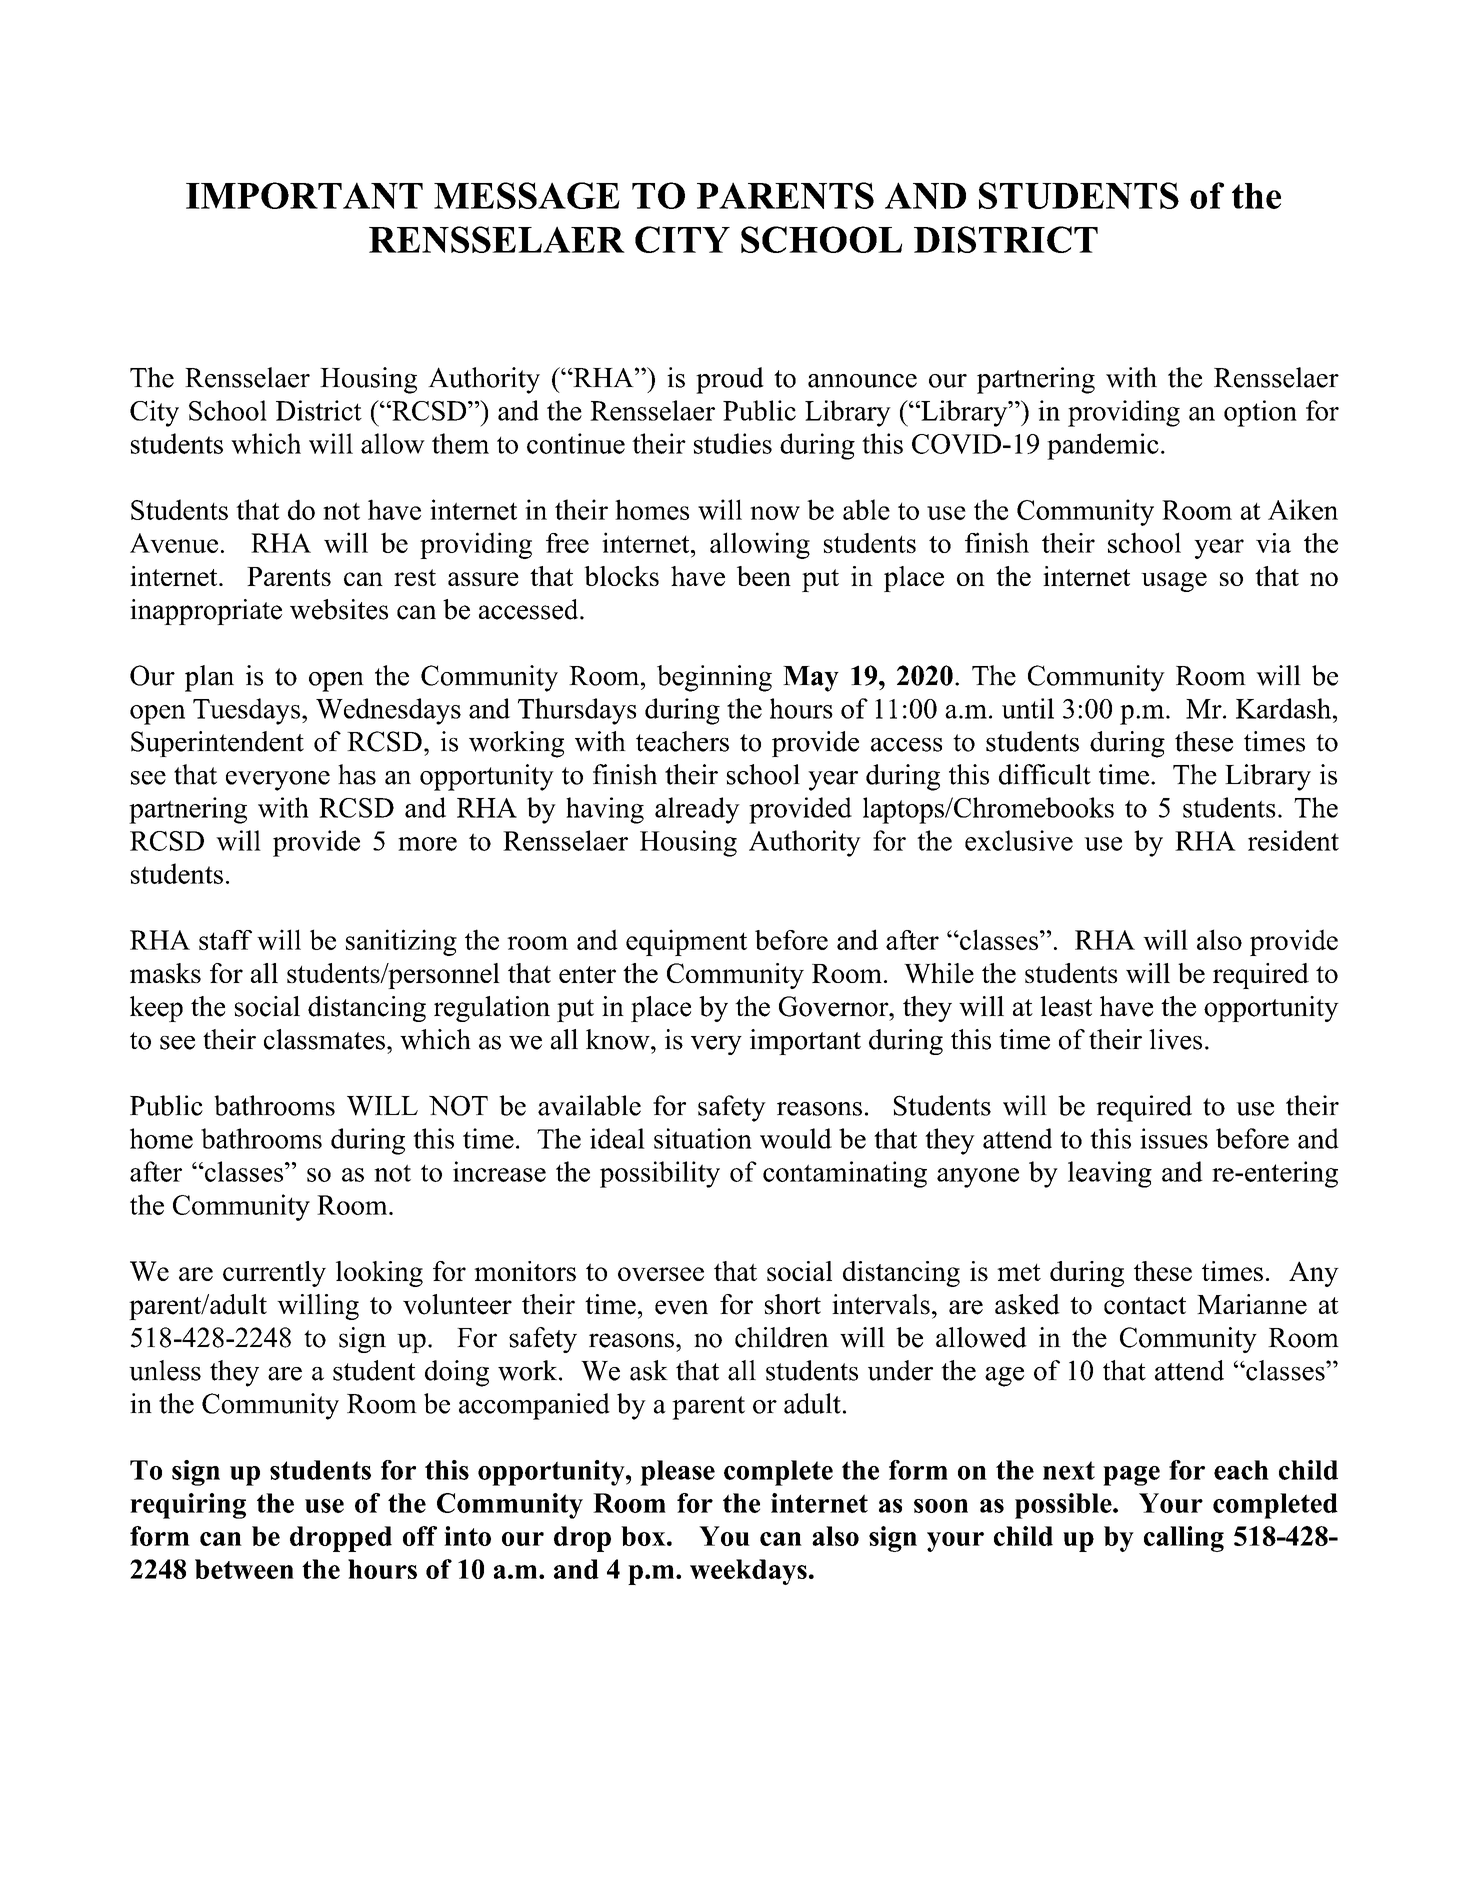 This screenshot has height=1900, width=1468. I want to click on leaving, so click(1110, 1174).
